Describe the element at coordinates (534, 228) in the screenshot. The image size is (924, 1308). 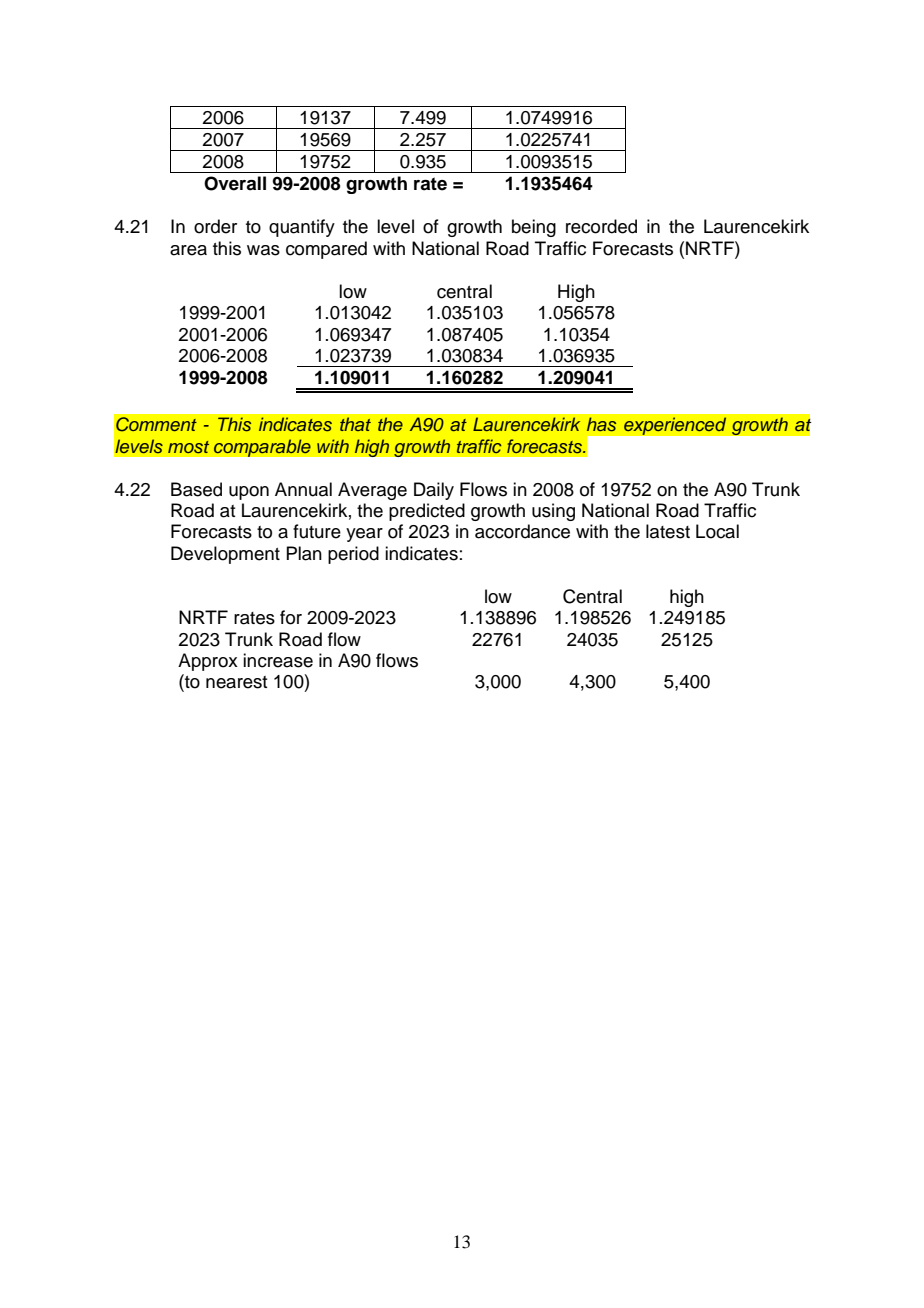
I see `being` at that location.
